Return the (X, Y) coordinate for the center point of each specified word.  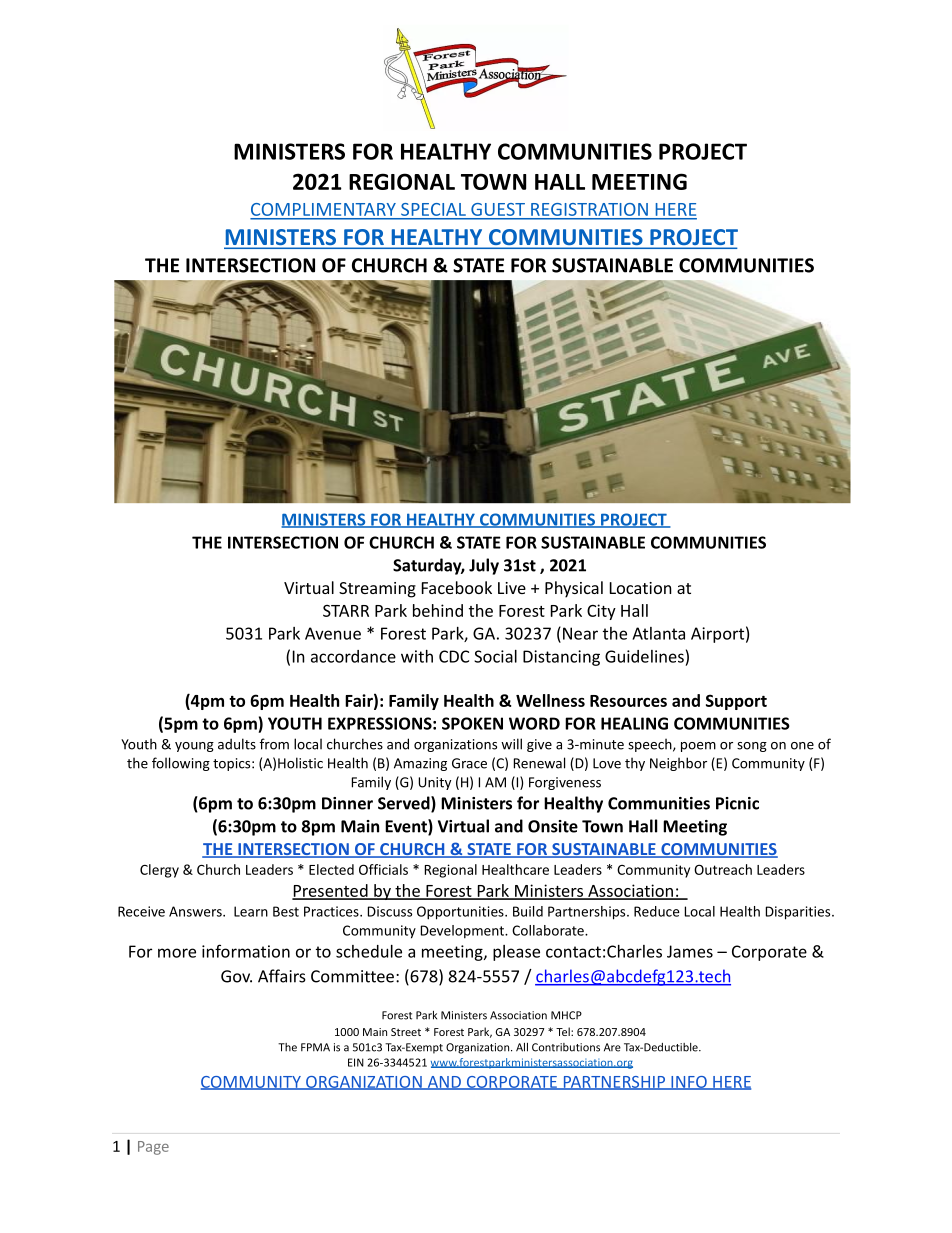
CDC (454, 656)
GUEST (498, 209)
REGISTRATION (589, 209)
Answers (196, 911)
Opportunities (461, 913)
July (484, 566)
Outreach (723, 869)
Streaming (377, 590)
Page (153, 1148)
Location (641, 588)
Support (736, 702)
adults (237, 744)
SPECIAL (433, 209)
